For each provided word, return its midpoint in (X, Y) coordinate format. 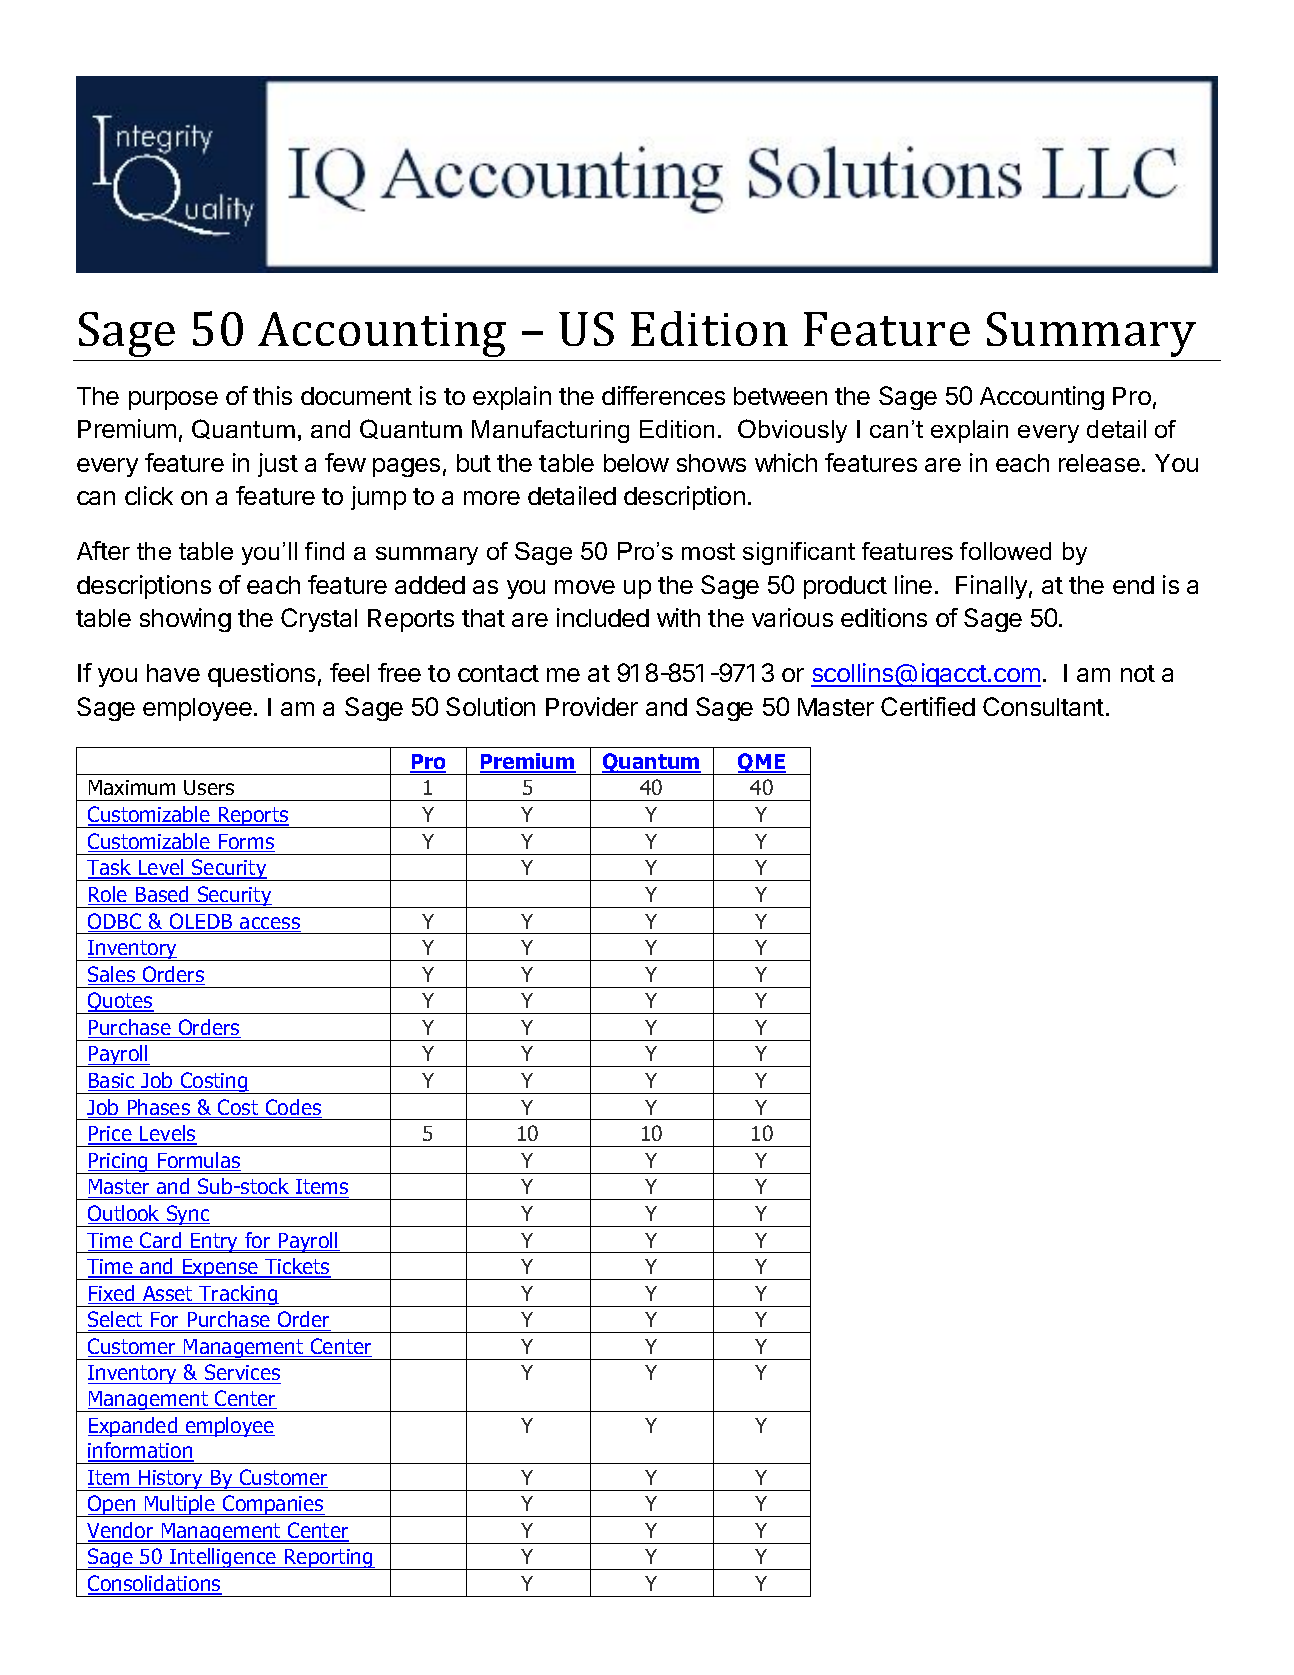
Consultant (1043, 706)
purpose (173, 400)
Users (209, 787)
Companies (273, 1506)
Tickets (297, 1267)
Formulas (198, 1161)
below (636, 463)
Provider (592, 706)
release (1099, 463)
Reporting (329, 1559)
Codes (292, 1108)
